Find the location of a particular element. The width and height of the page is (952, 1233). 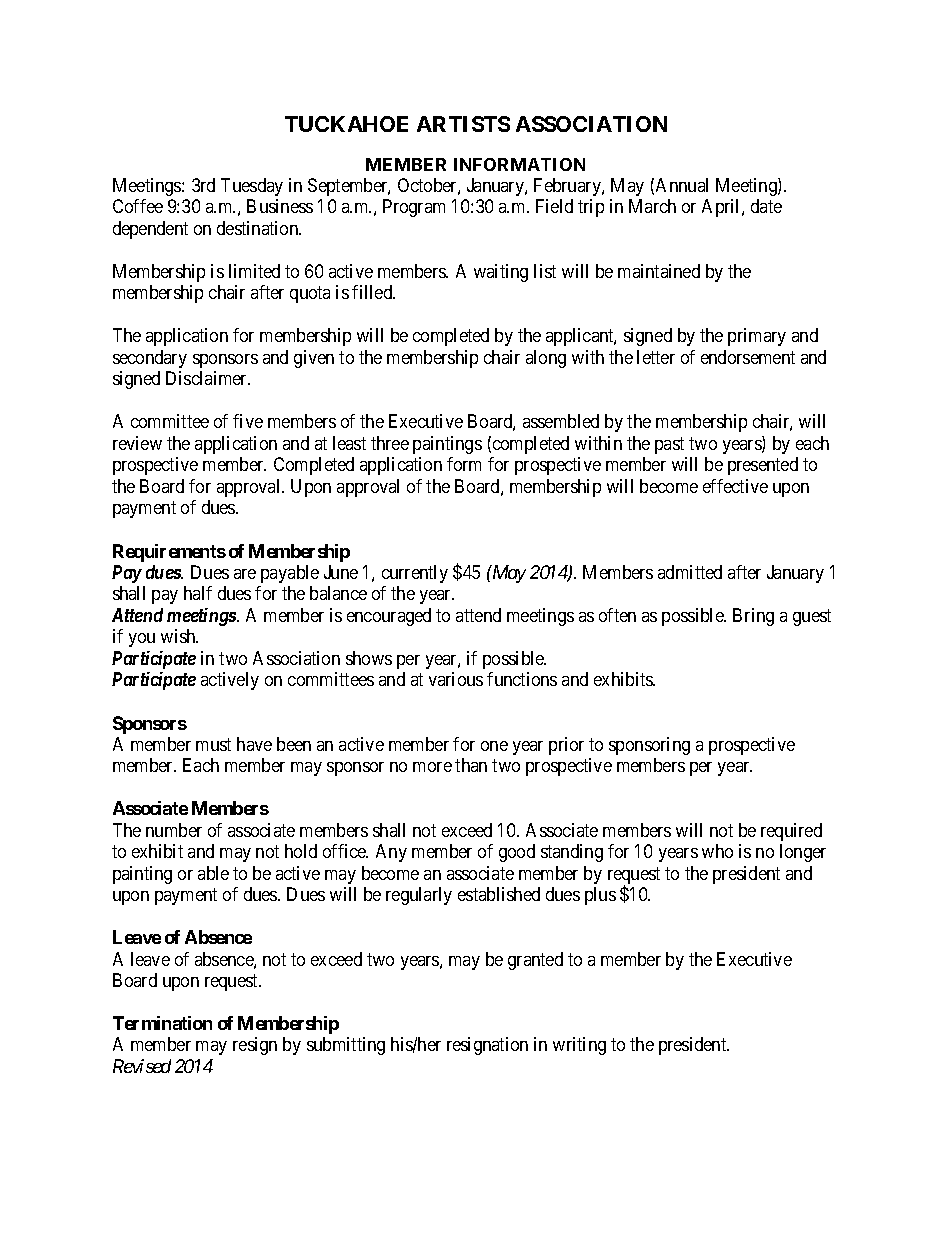

along is located at coordinates (546, 359).
